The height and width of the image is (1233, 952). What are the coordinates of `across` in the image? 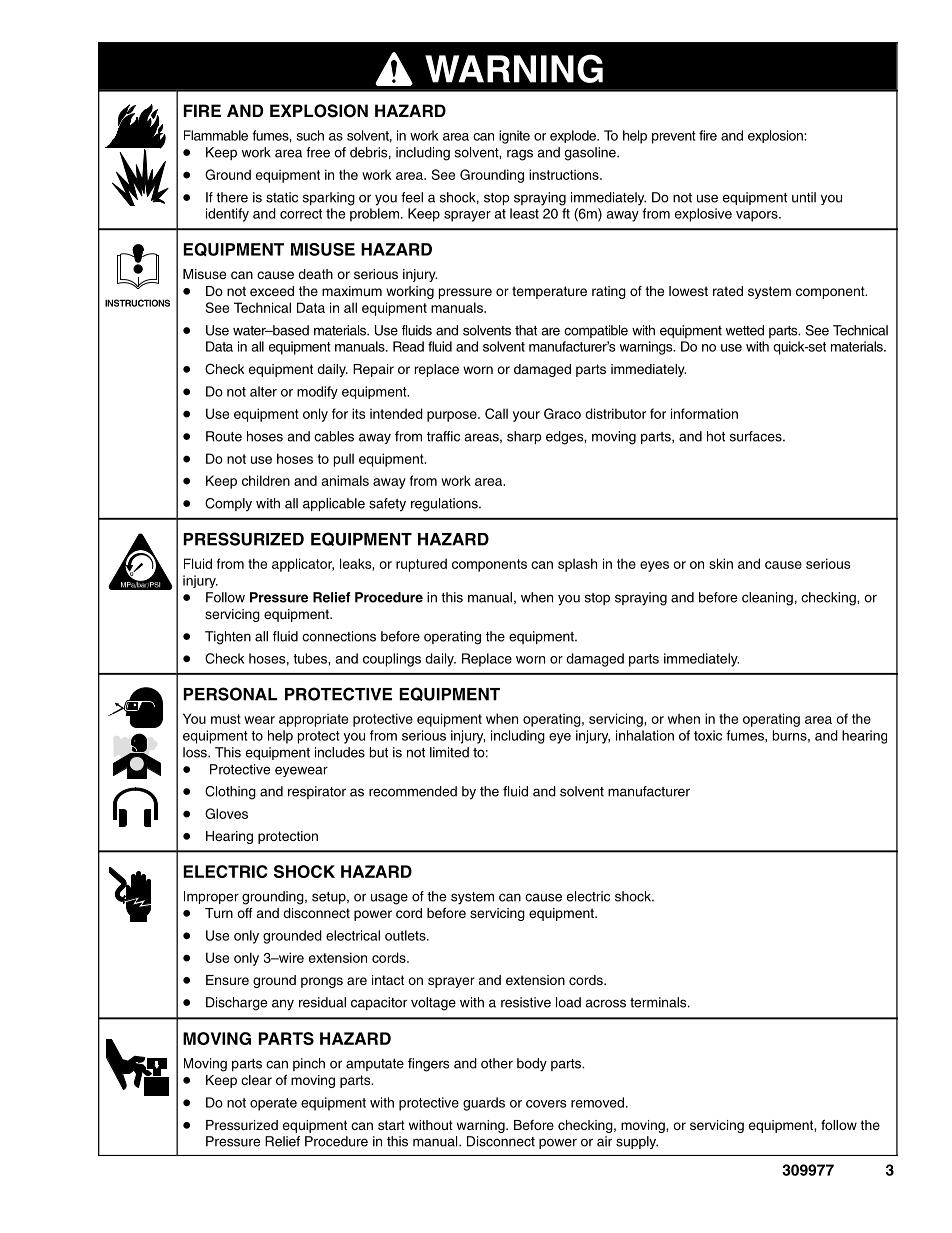 It's located at (605, 1003).
